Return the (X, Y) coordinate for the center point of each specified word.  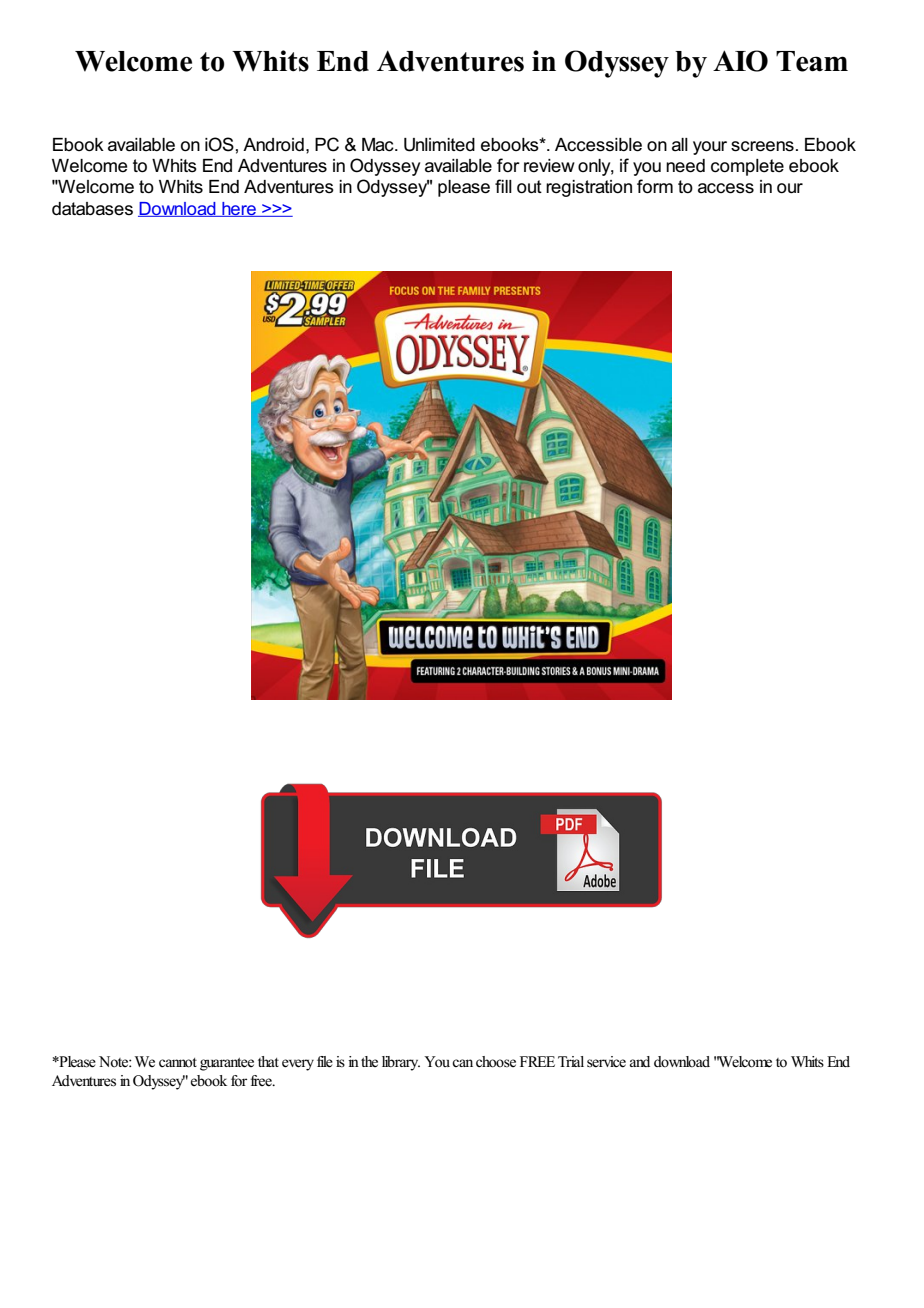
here (239, 209)
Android (273, 145)
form (655, 186)
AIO (740, 61)
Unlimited (439, 145)
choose (496, 1062)
